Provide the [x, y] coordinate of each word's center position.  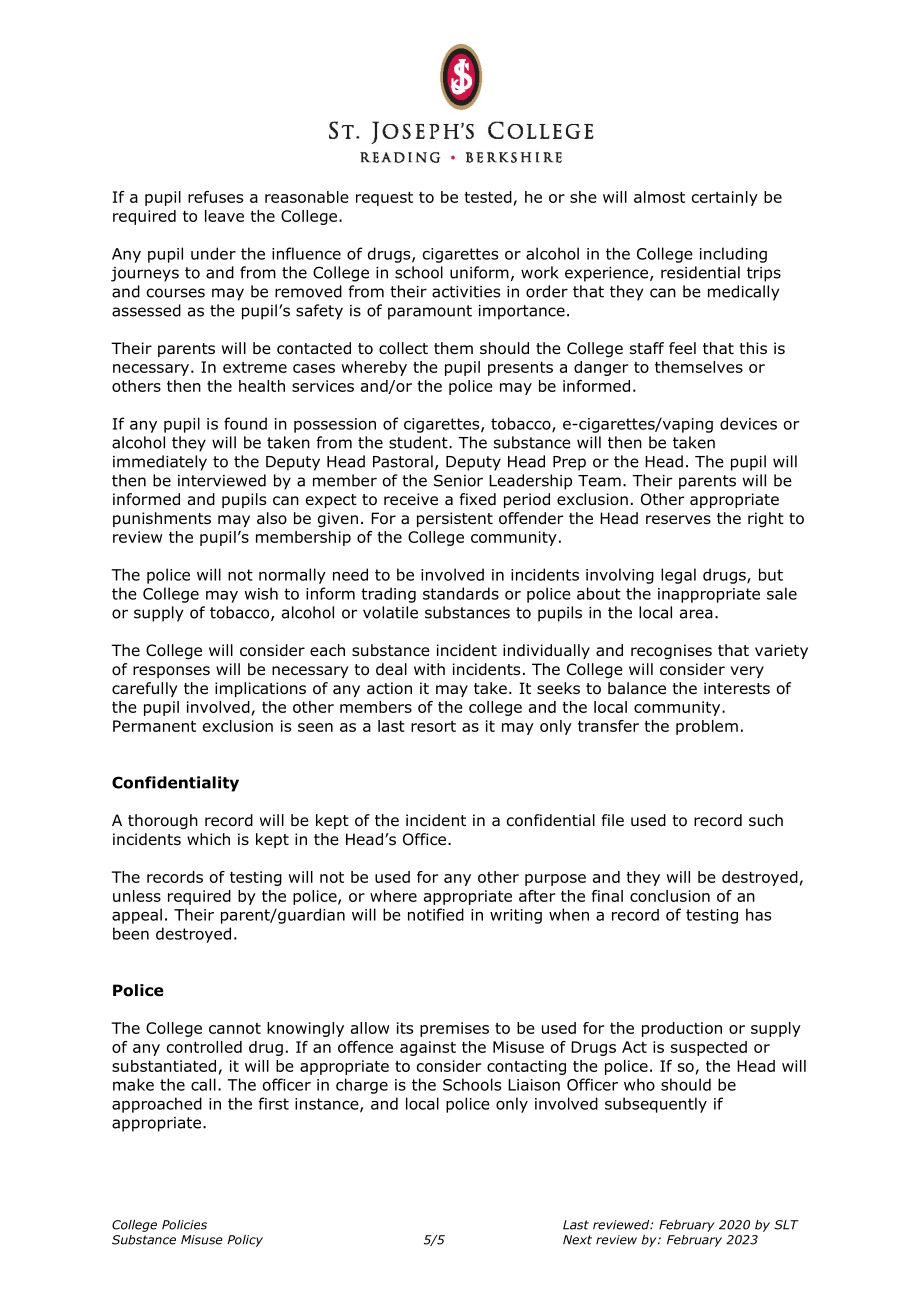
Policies [184, 1225]
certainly [725, 198]
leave [224, 216]
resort [433, 726]
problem [707, 727]
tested [488, 197]
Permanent [154, 726]
